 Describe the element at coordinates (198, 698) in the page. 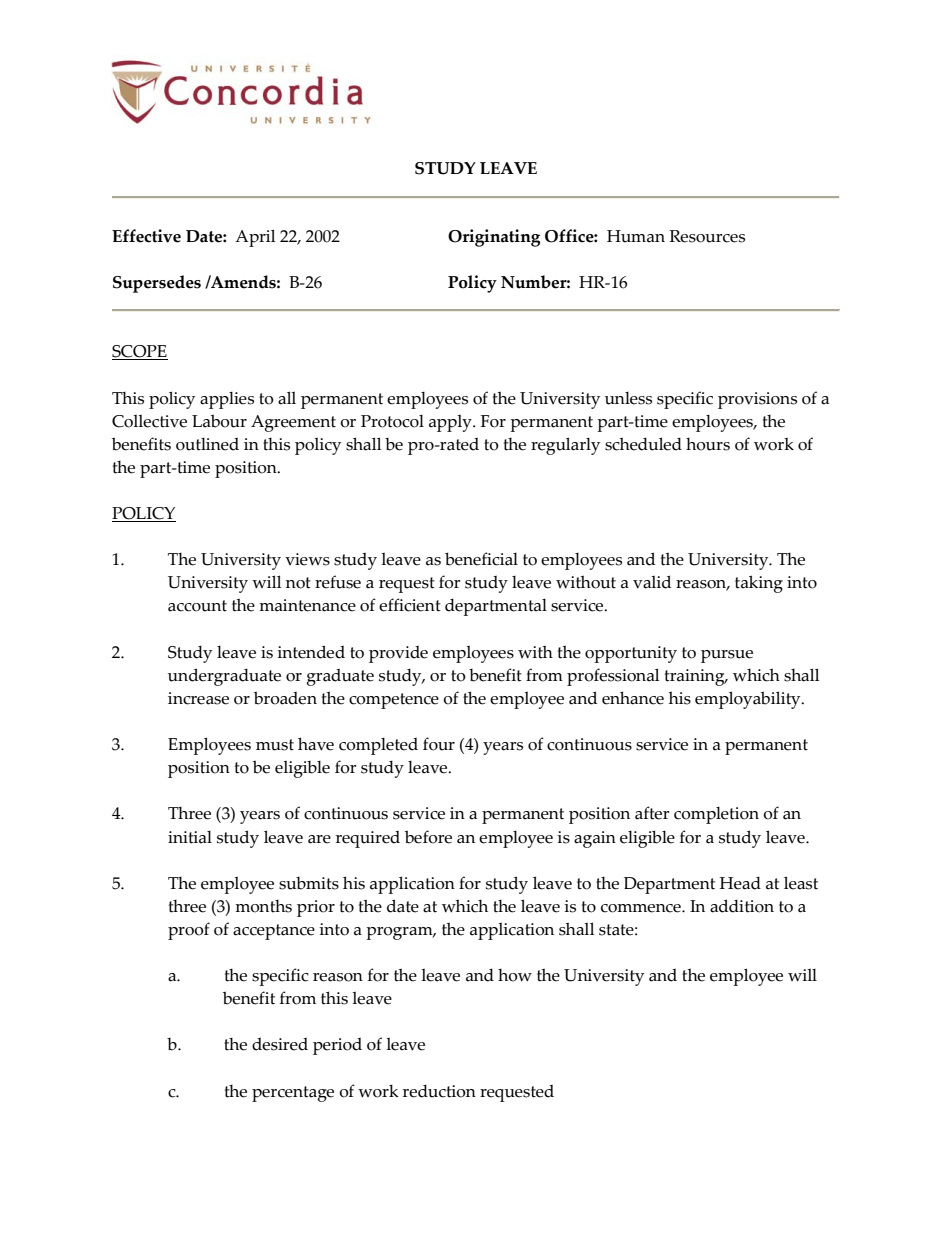

I see `increase` at that location.
